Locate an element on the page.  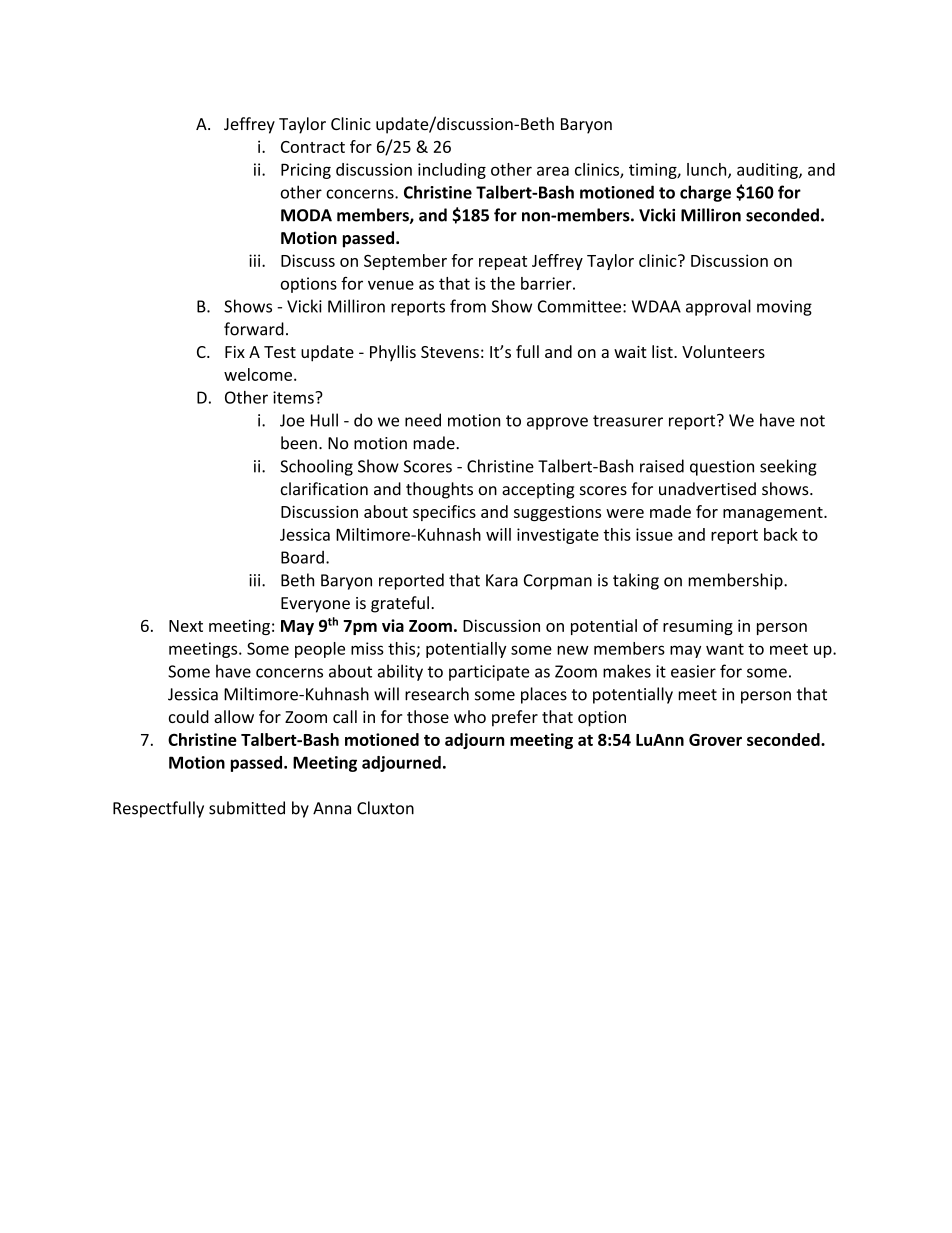
accepting is located at coordinates (538, 491).
